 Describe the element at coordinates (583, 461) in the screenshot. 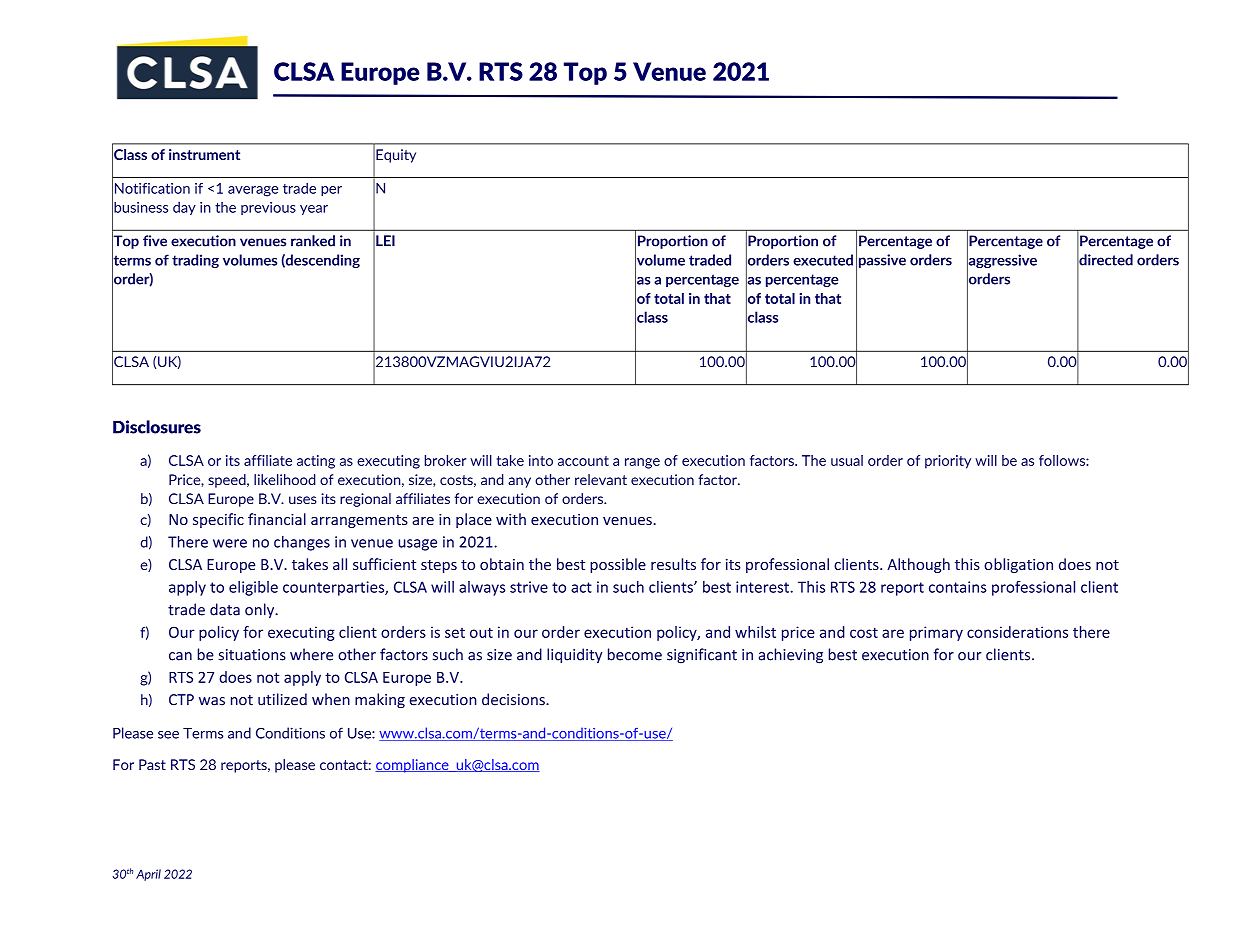

I see `account` at that location.
